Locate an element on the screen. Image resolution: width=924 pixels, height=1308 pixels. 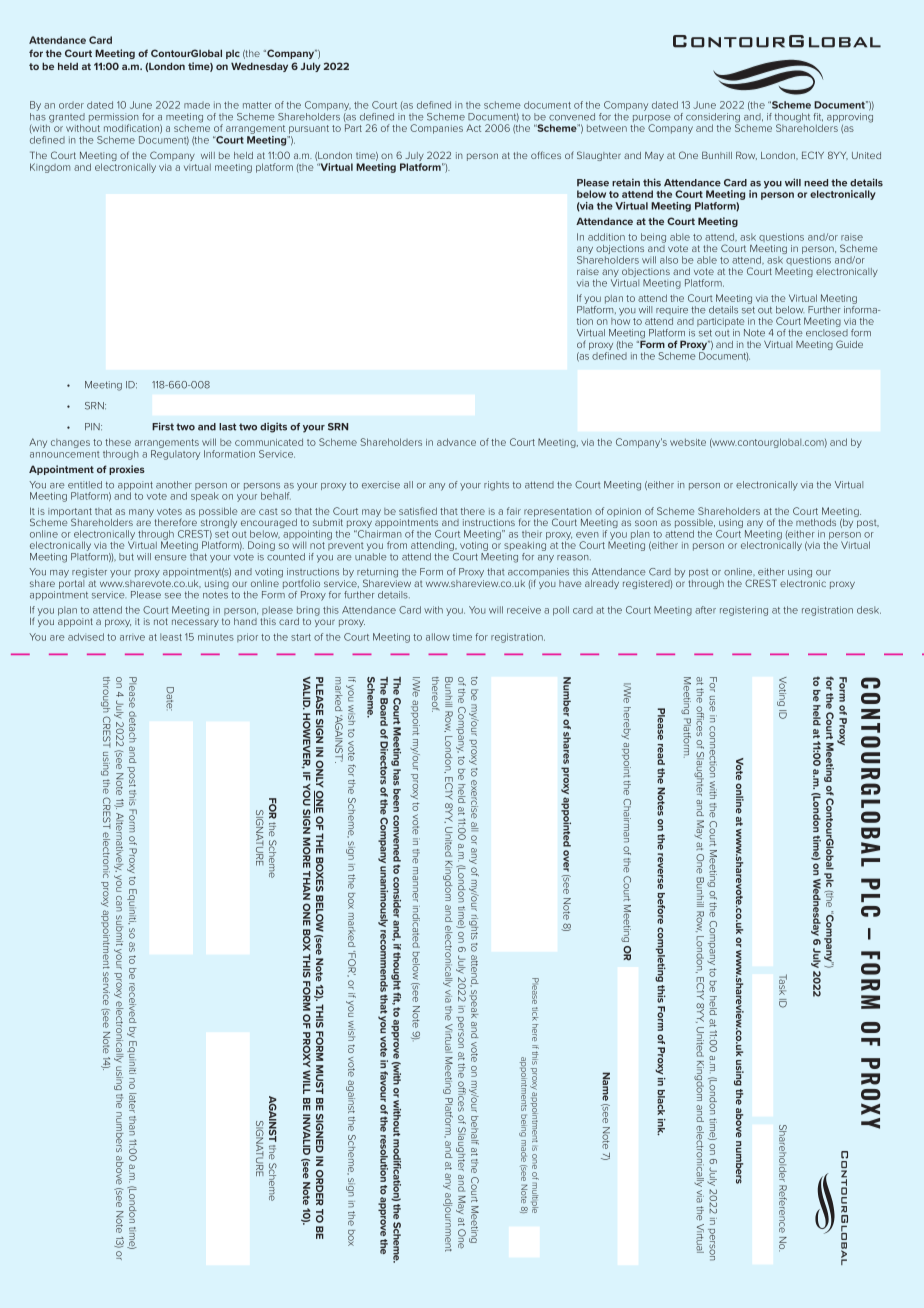
Guide is located at coordinates (849, 344).
